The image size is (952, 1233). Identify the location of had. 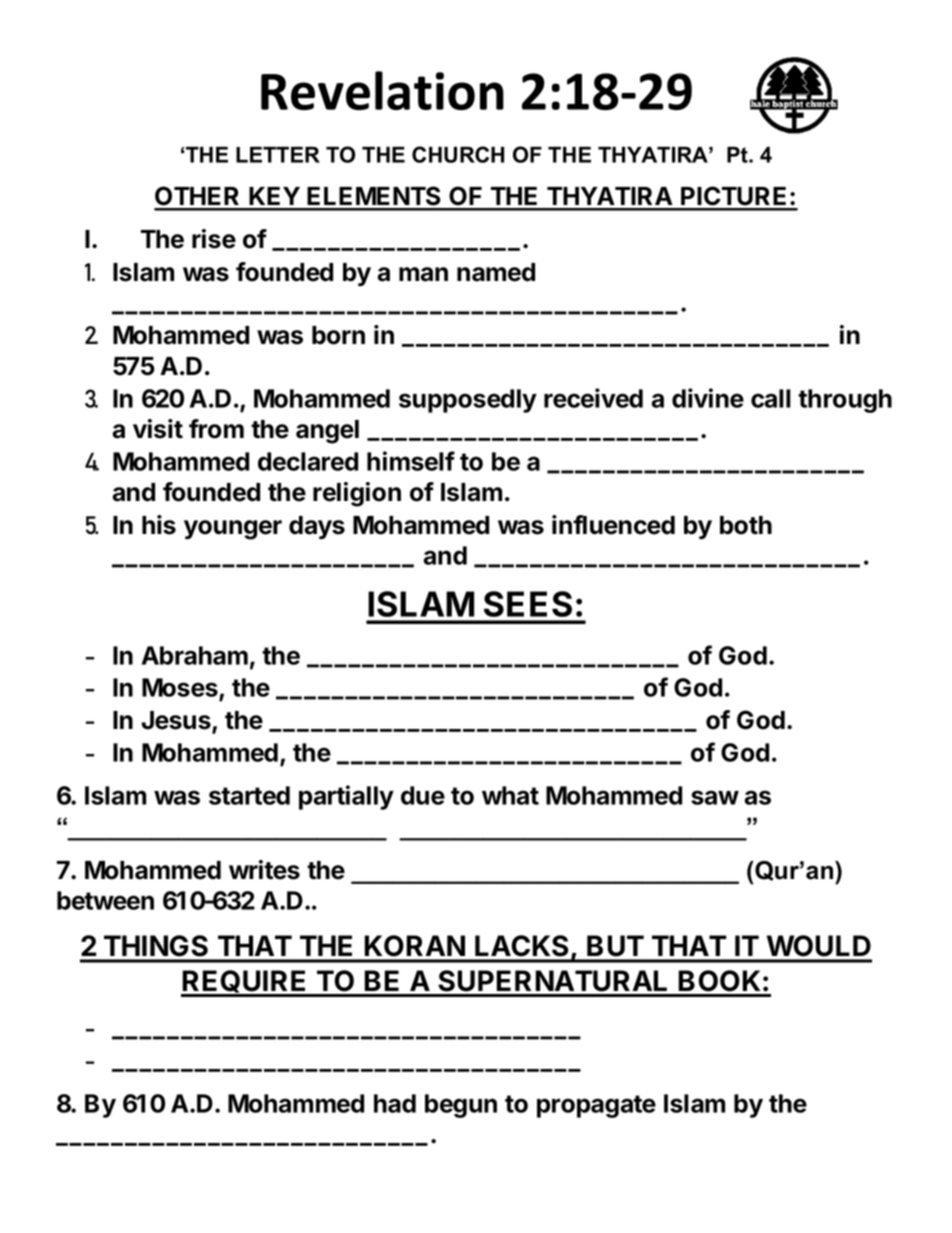
(395, 1103).
